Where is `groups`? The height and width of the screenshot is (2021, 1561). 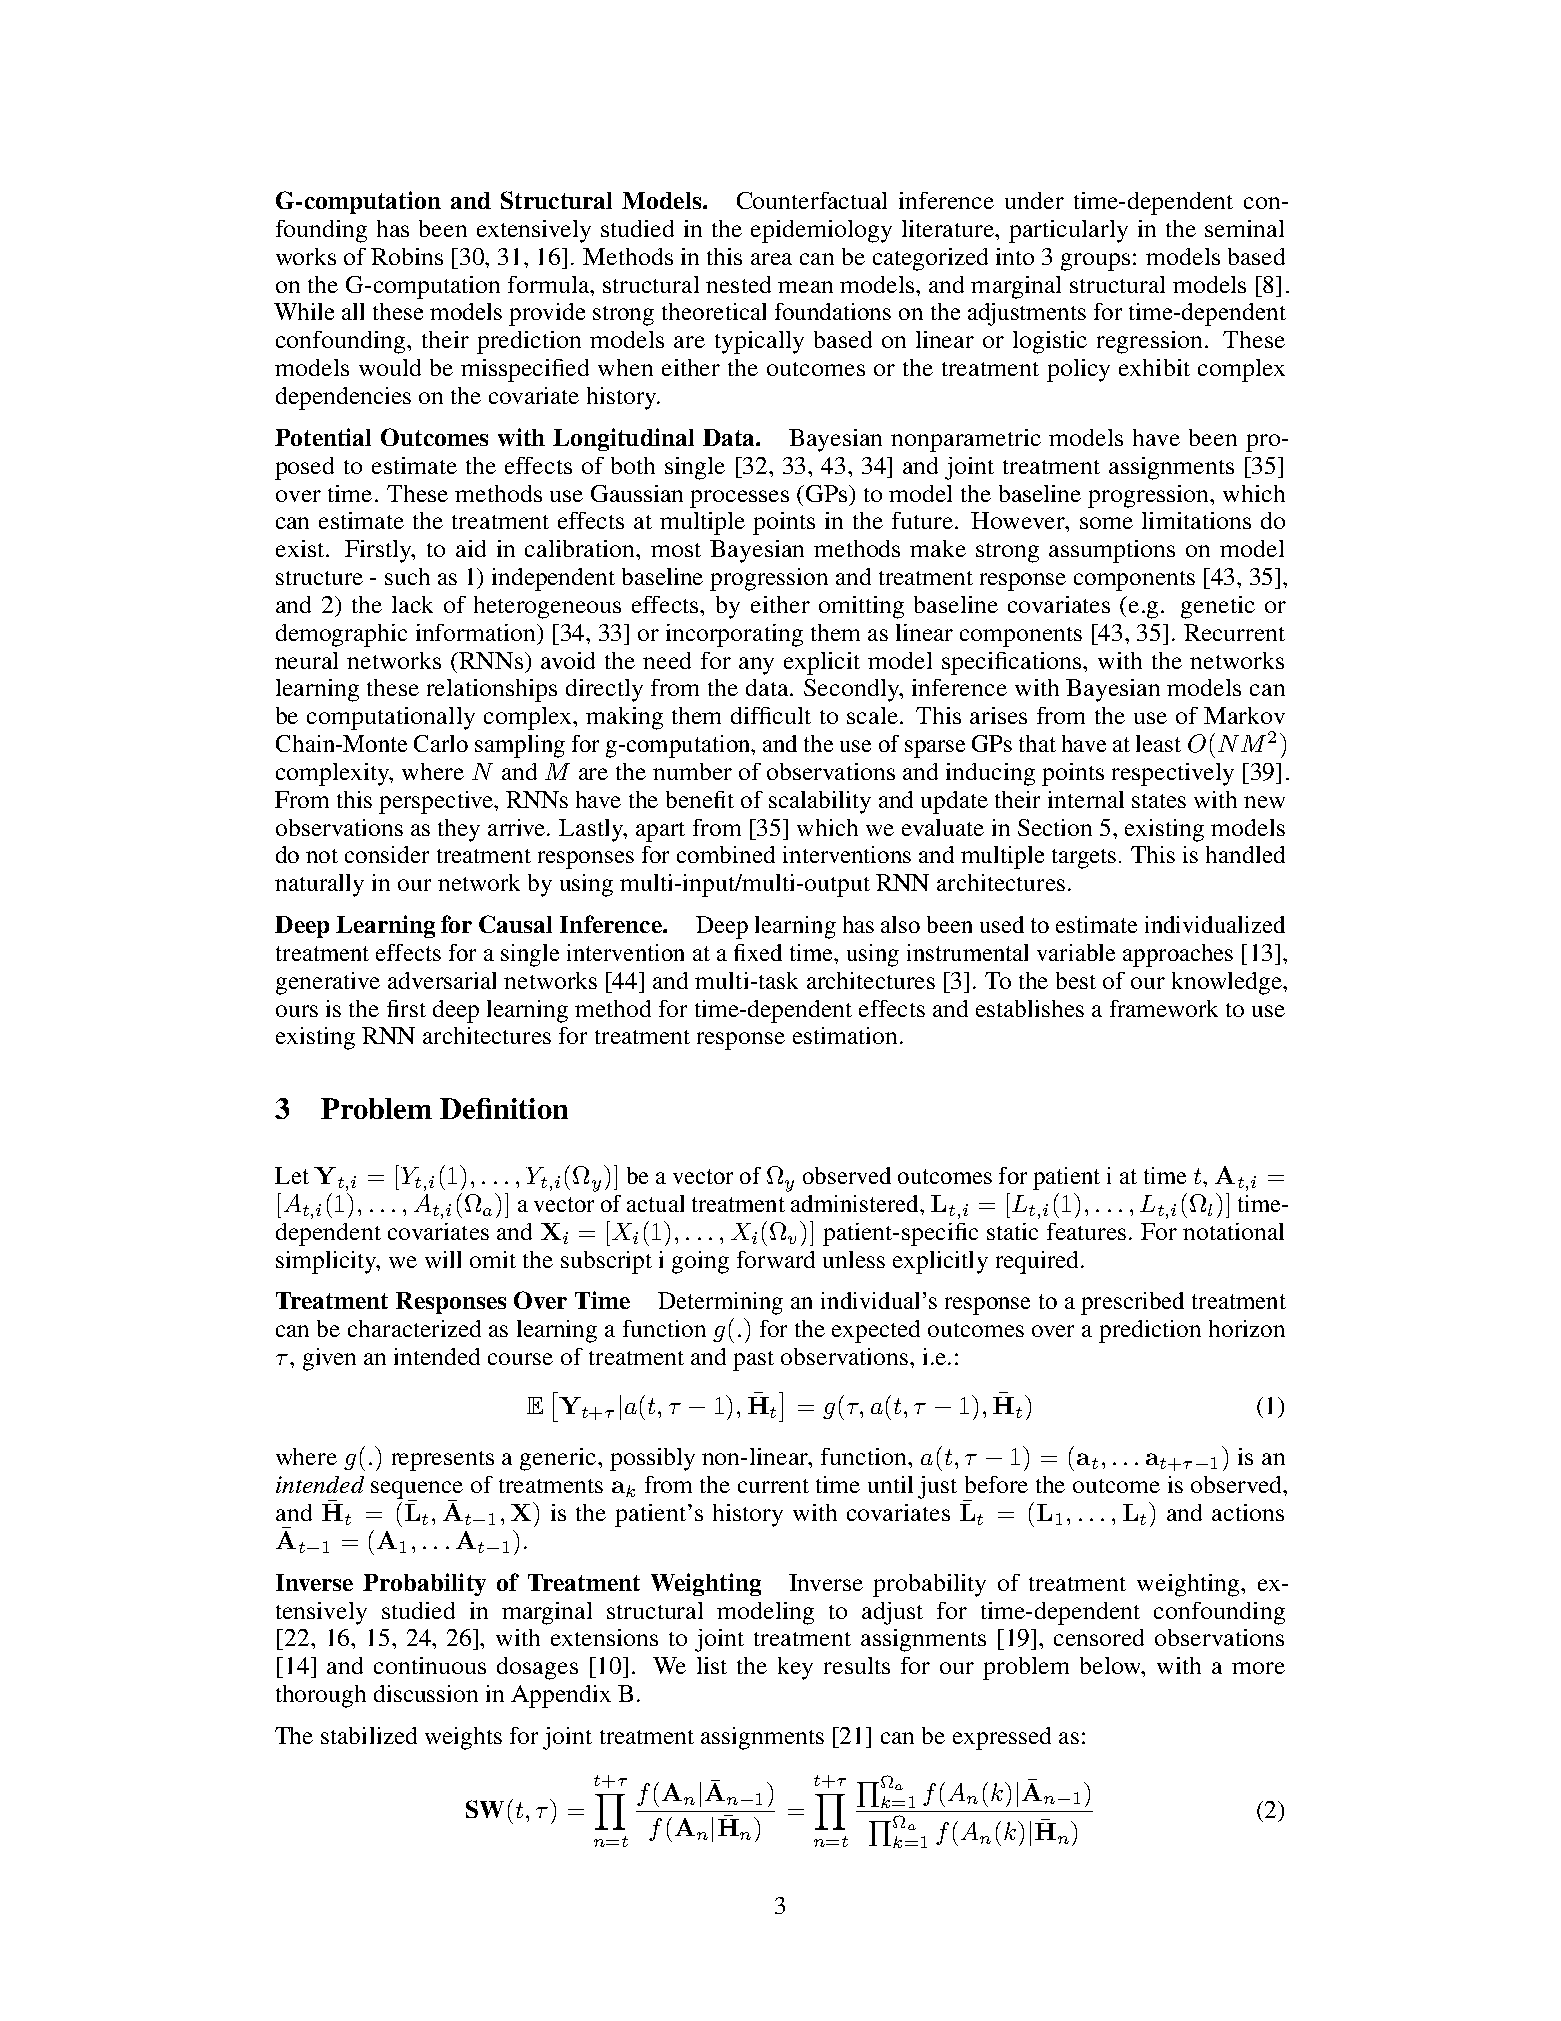
groups is located at coordinates (1095, 262).
